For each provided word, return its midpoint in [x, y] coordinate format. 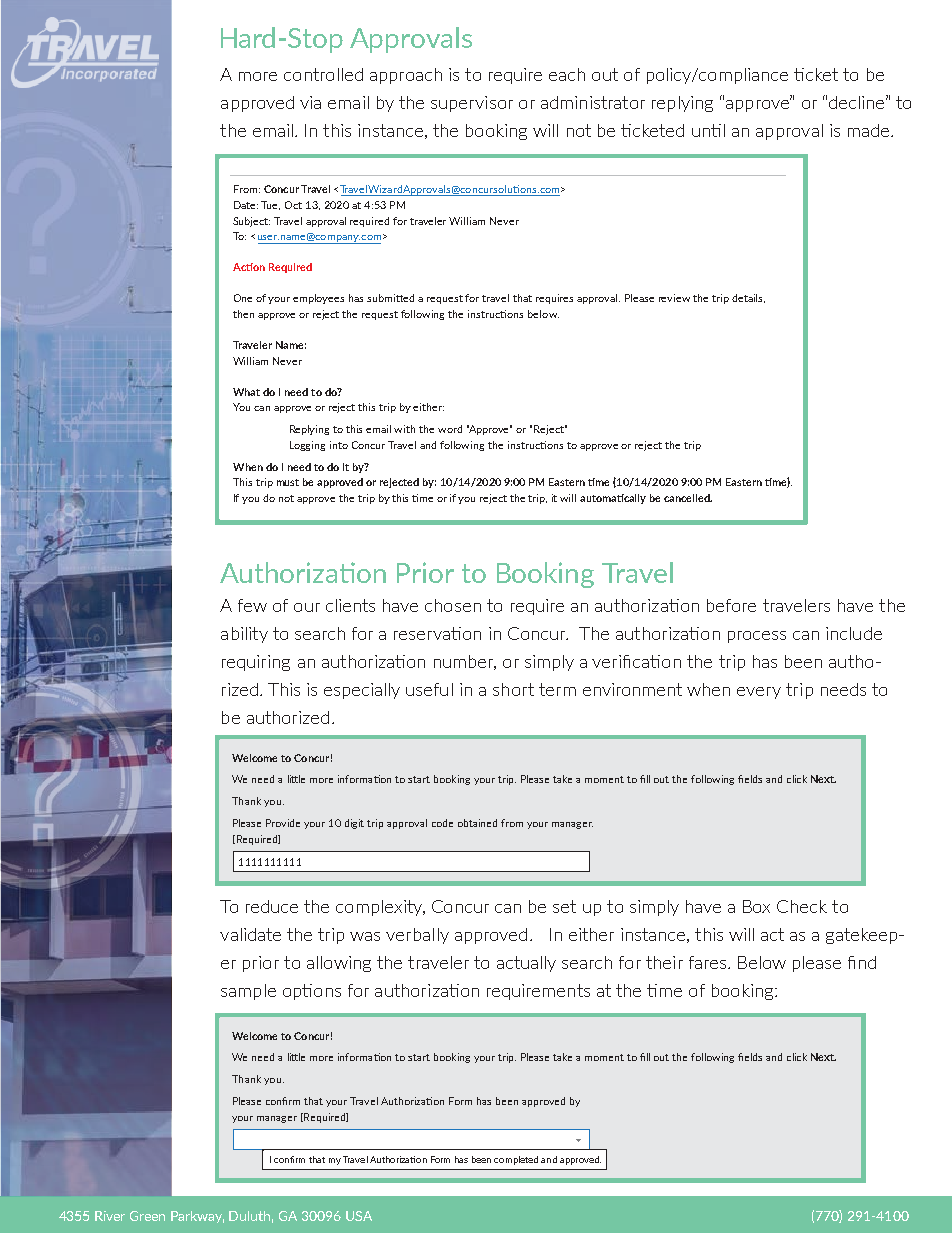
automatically [613, 499]
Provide [283, 823]
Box [756, 906]
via [310, 102]
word [450, 429]
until [708, 130]
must [288, 482]
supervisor [472, 104]
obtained [477, 823]
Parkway [197, 1217]
